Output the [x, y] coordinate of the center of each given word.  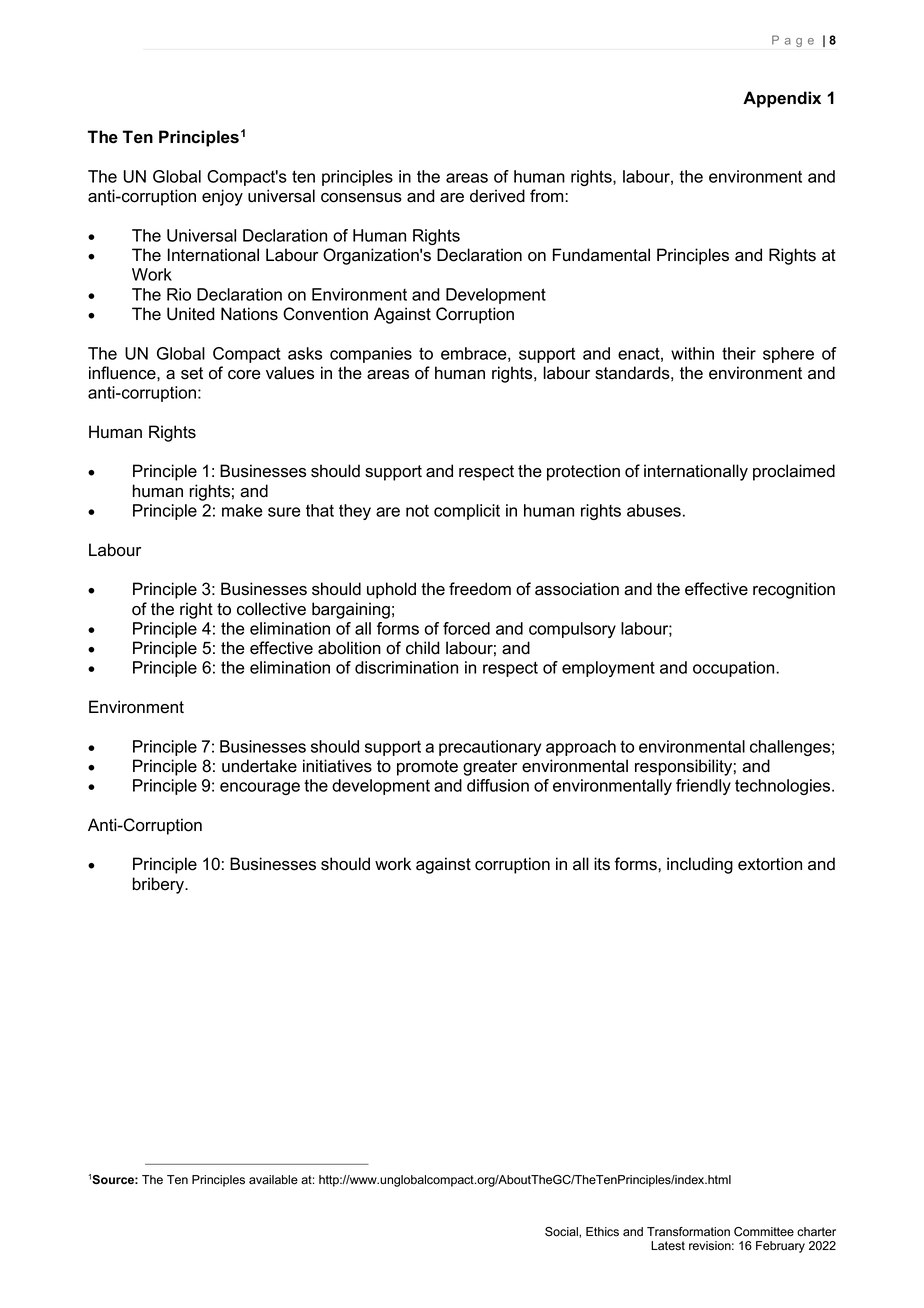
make [242, 510]
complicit [467, 512]
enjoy [222, 197]
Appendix [782, 99]
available [273, 1180]
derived [497, 196]
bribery [160, 885]
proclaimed [794, 472]
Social [562, 1232]
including [700, 865]
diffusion [498, 785]
